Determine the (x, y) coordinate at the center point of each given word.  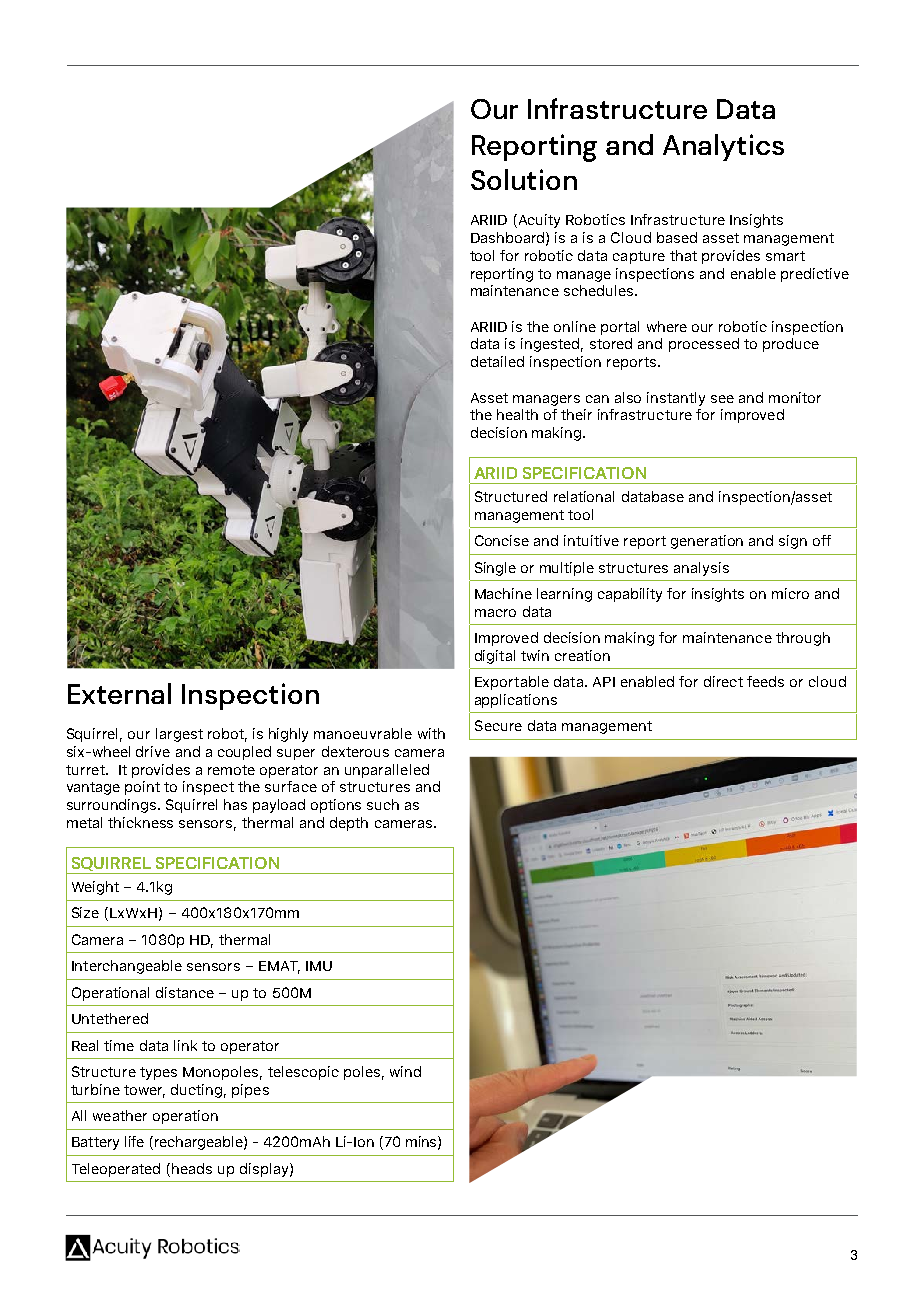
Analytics (723, 147)
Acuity (538, 221)
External (119, 693)
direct (723, 681)
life (134, 1141)
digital (495, 657)
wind (405, 1071)
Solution (524, 179)
